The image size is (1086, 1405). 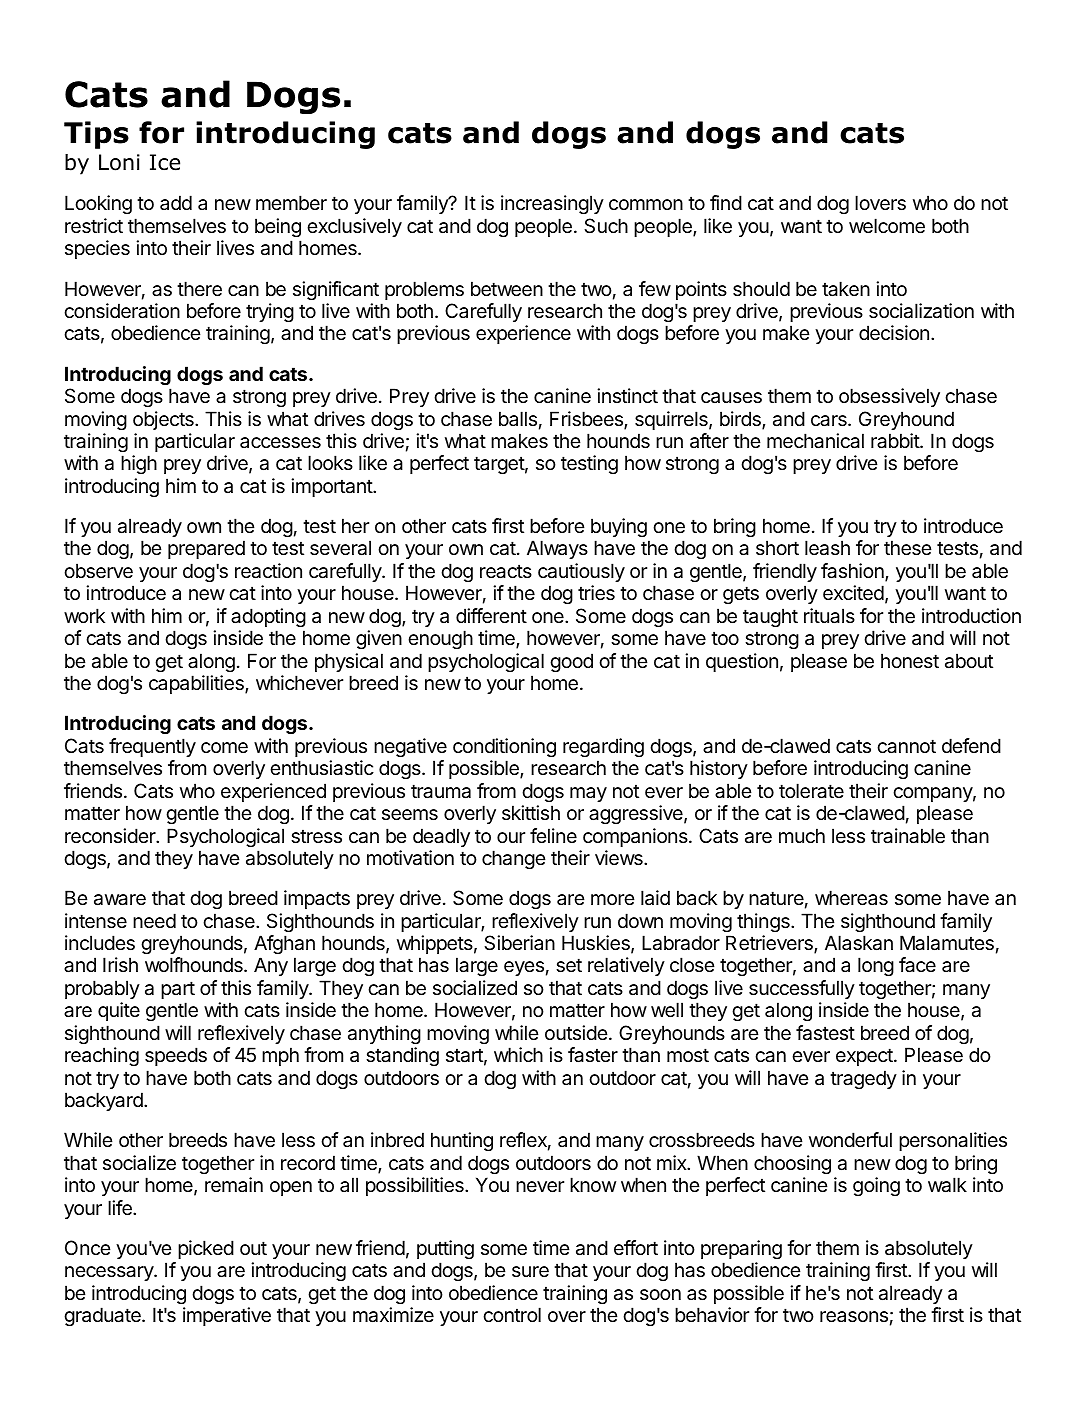 What do you see at coordinates (552, 204) in the page?
I see `increasingly` at bounding box center [552, 204].
